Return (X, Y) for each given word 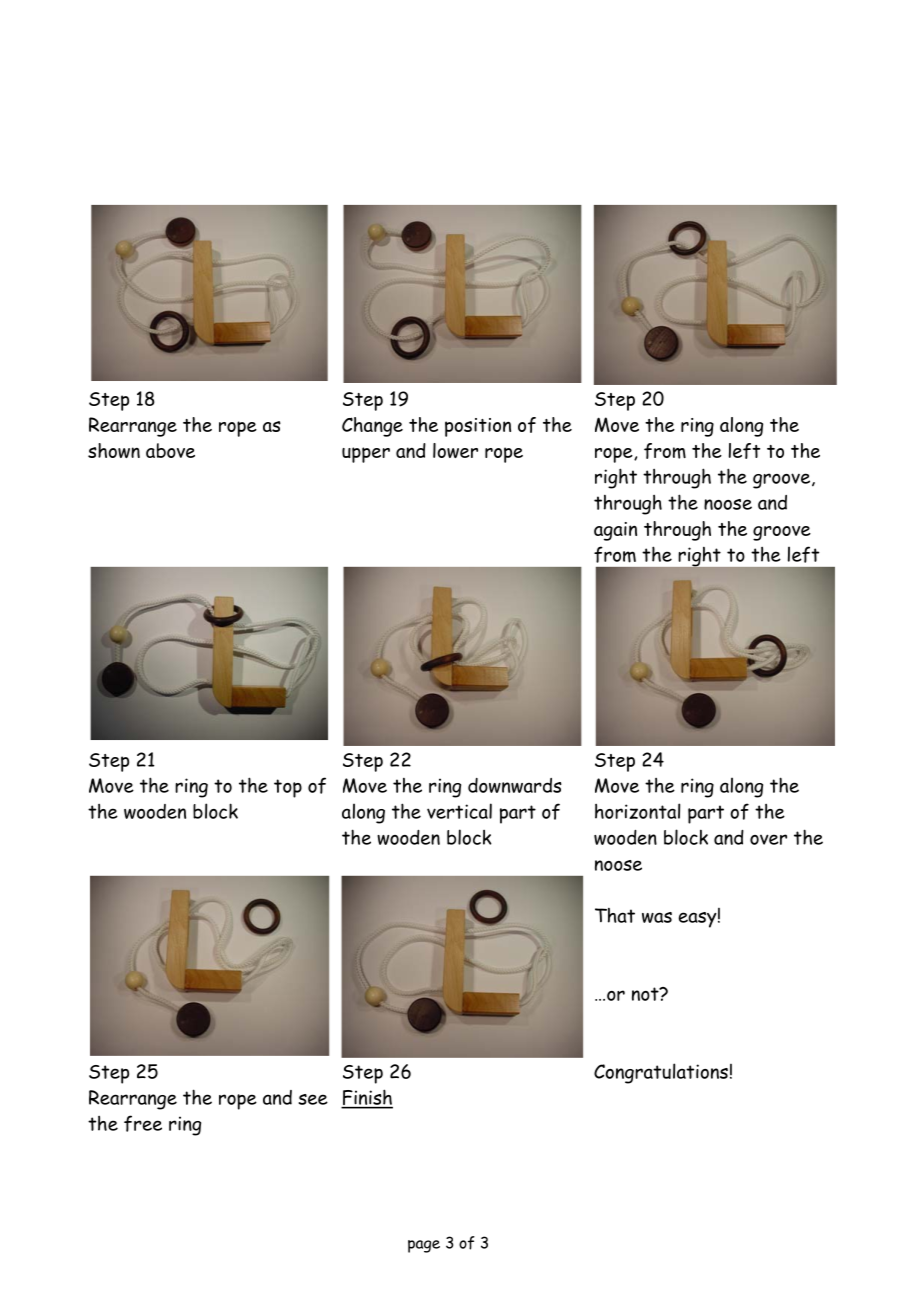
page (424, 1246)
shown (114, 450)
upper (366, 455)
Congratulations (661, 1073)
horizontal (637, 811)
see (313, 1099)
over (768, 839)
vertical (459, 811)
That (615, 915)
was (657, 917)
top (288, 788)
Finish (367, 1098)
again (615, 531)
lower (455, 450)
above (170, 450)
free (143, 1123)
